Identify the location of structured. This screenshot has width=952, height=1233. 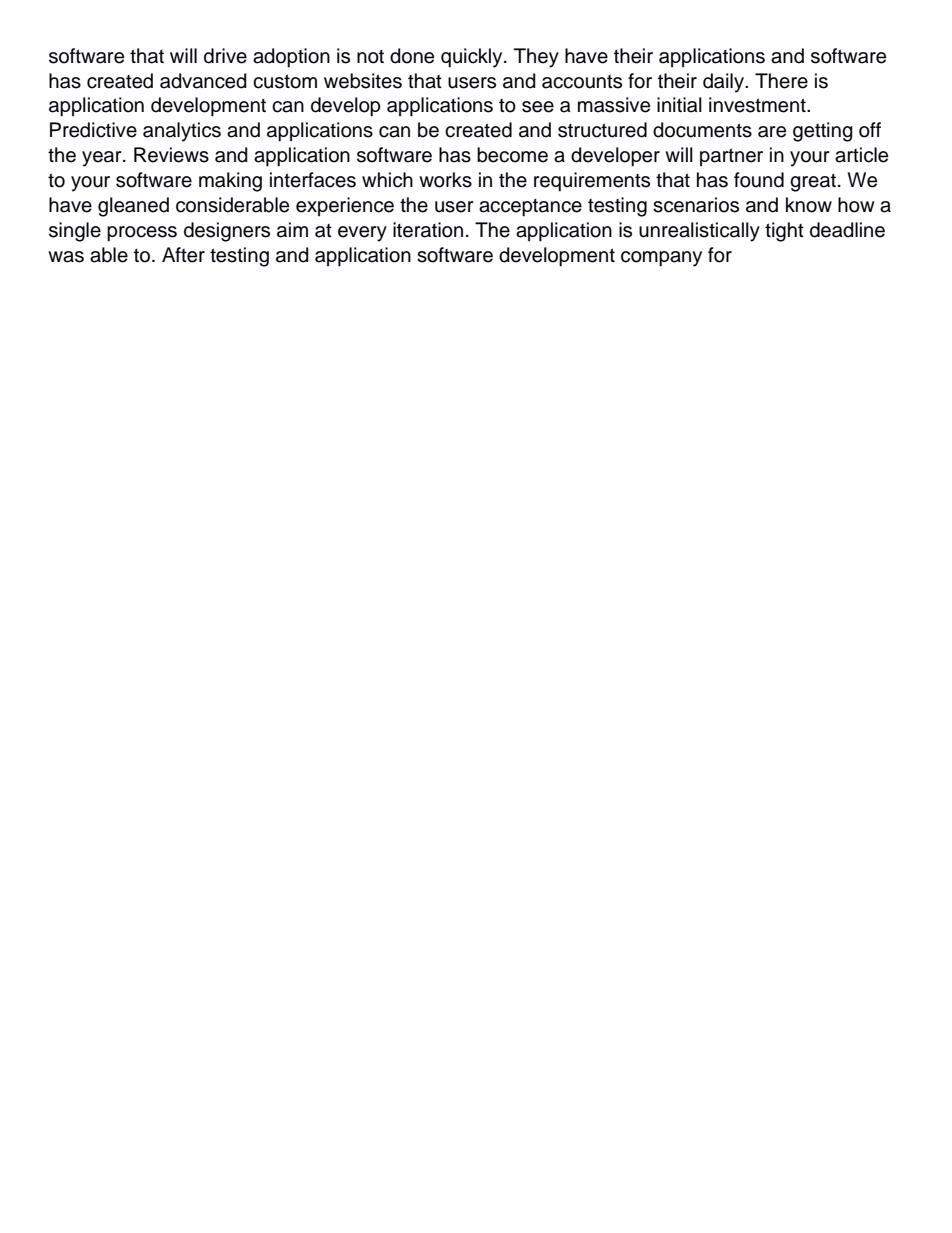
(602, 130).
